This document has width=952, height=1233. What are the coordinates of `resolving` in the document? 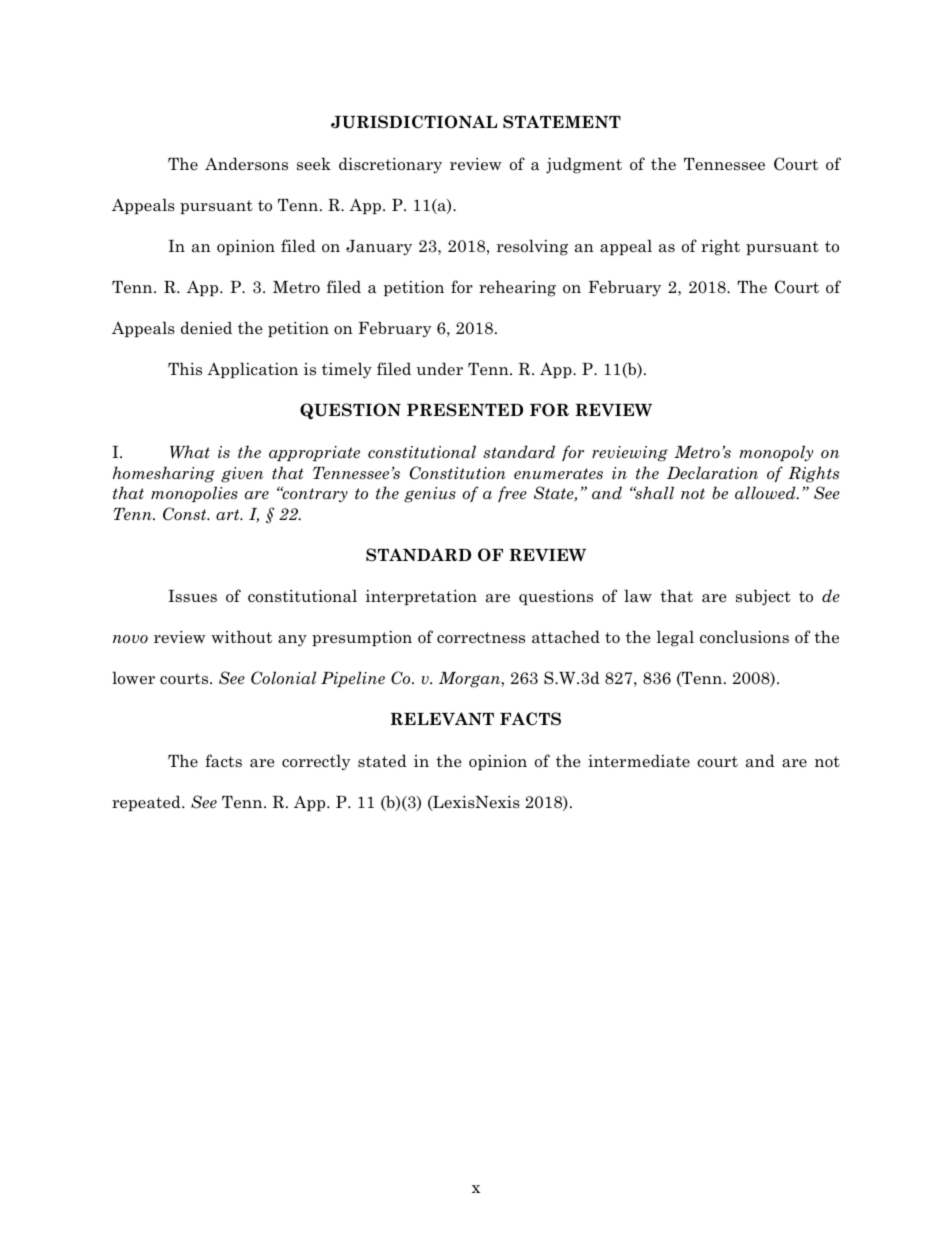 It's located at (532, 247).
